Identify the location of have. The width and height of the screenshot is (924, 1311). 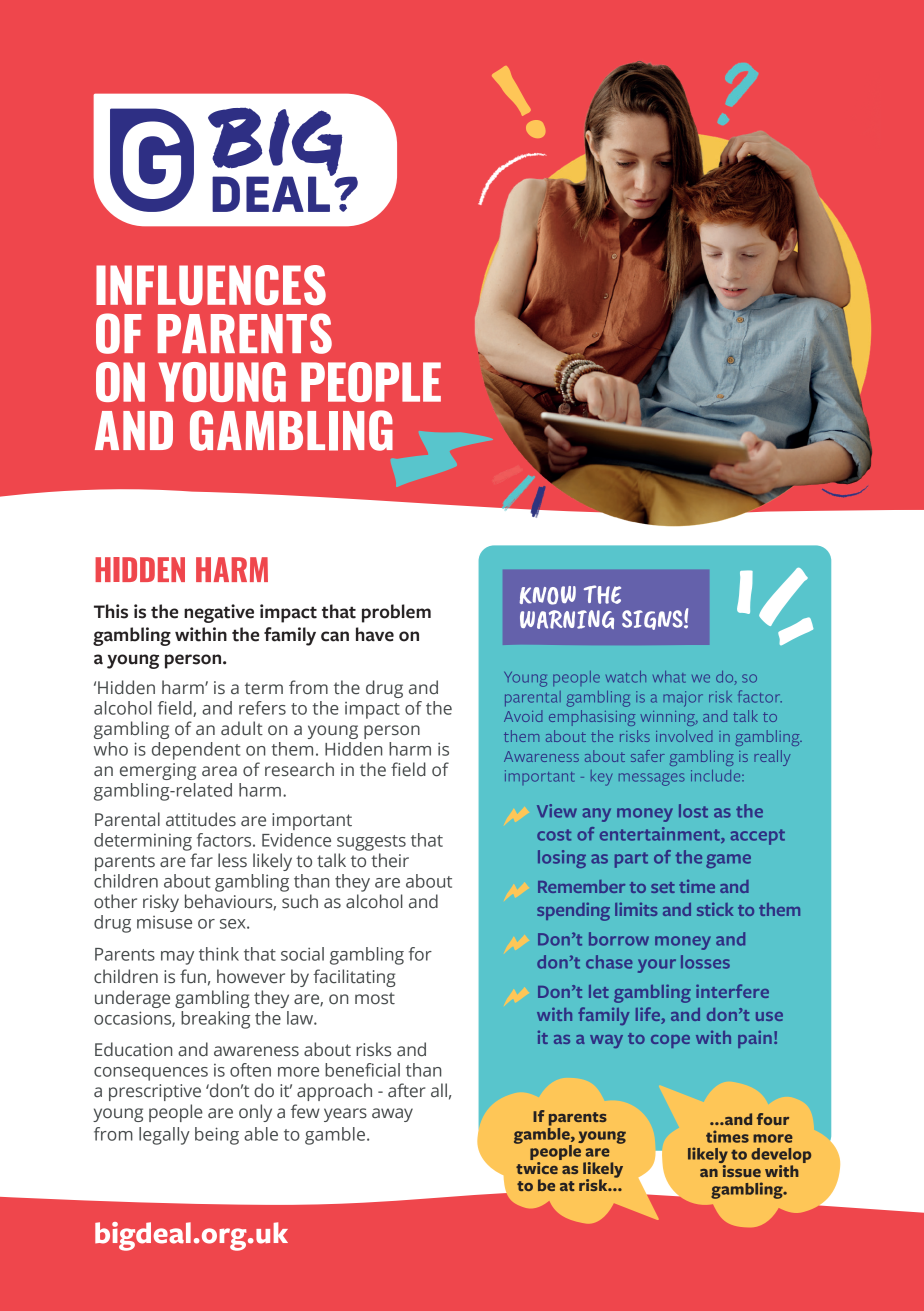
(375, 634).
